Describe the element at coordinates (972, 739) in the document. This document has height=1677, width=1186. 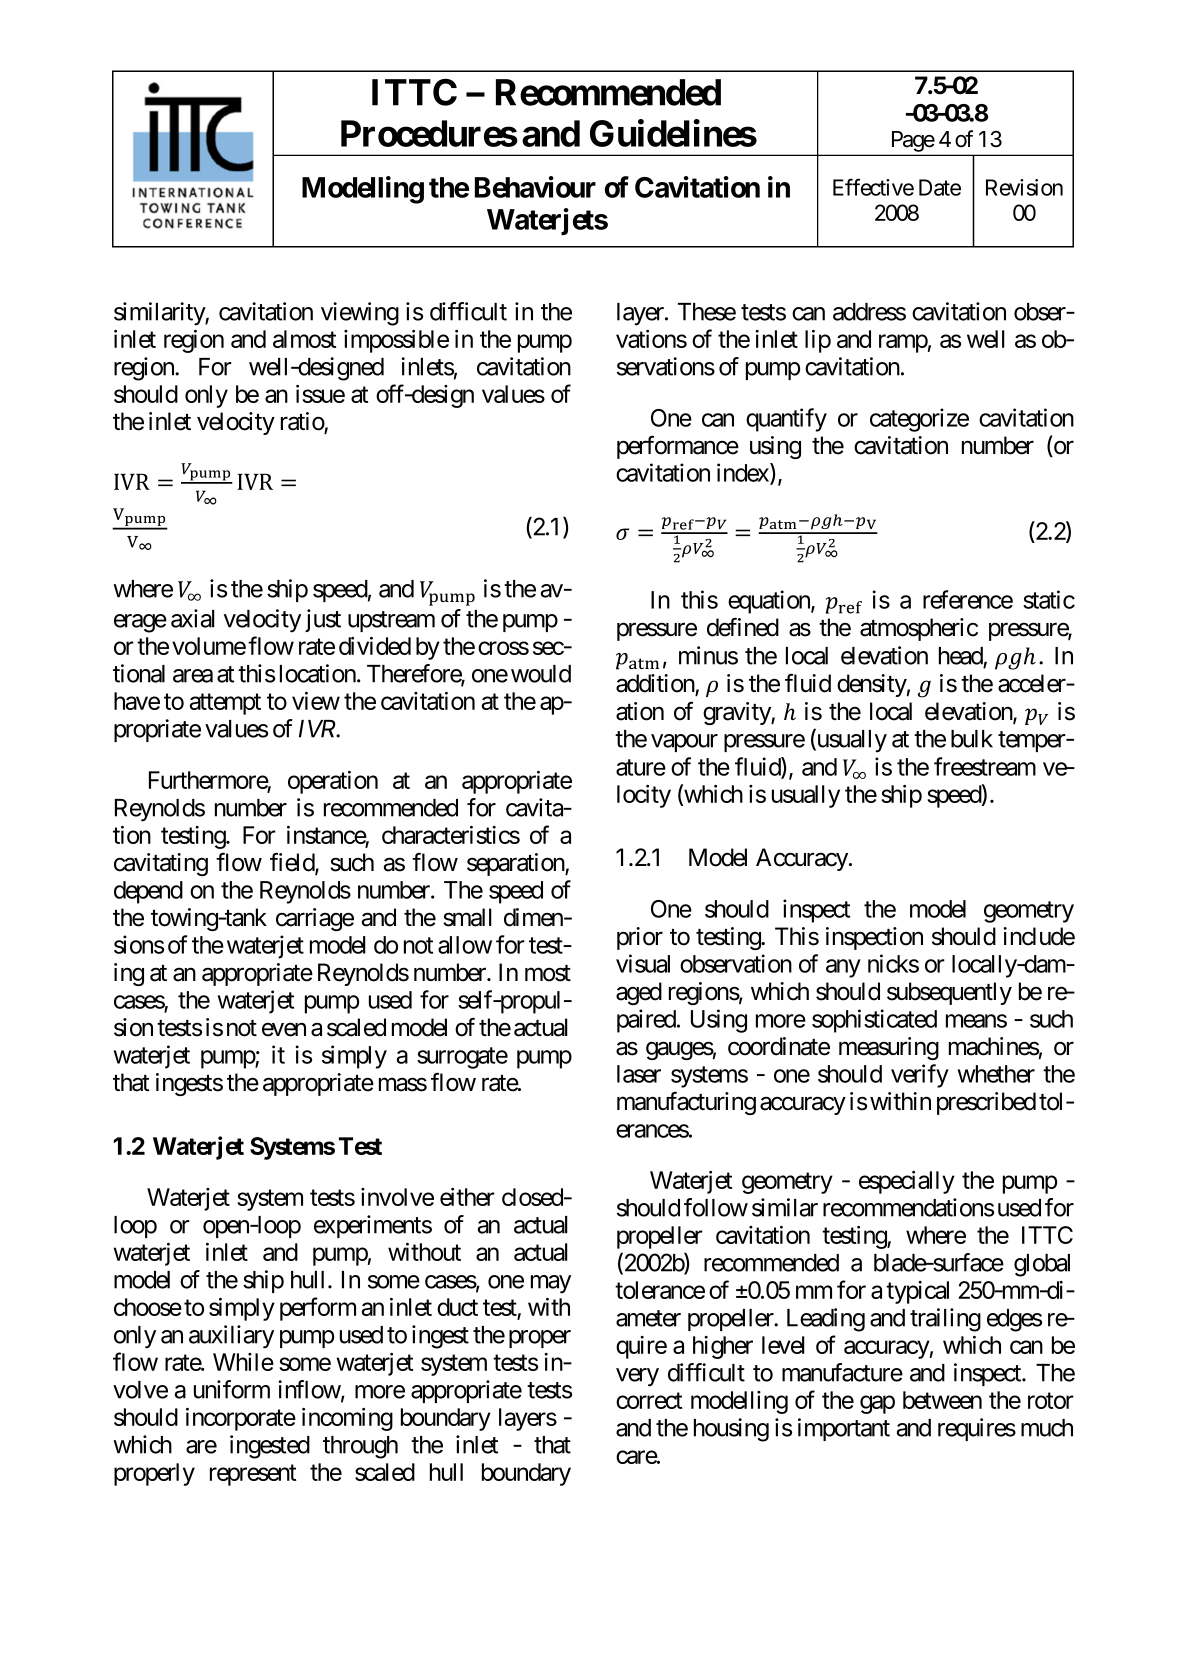
I see `bulk` at that location.
